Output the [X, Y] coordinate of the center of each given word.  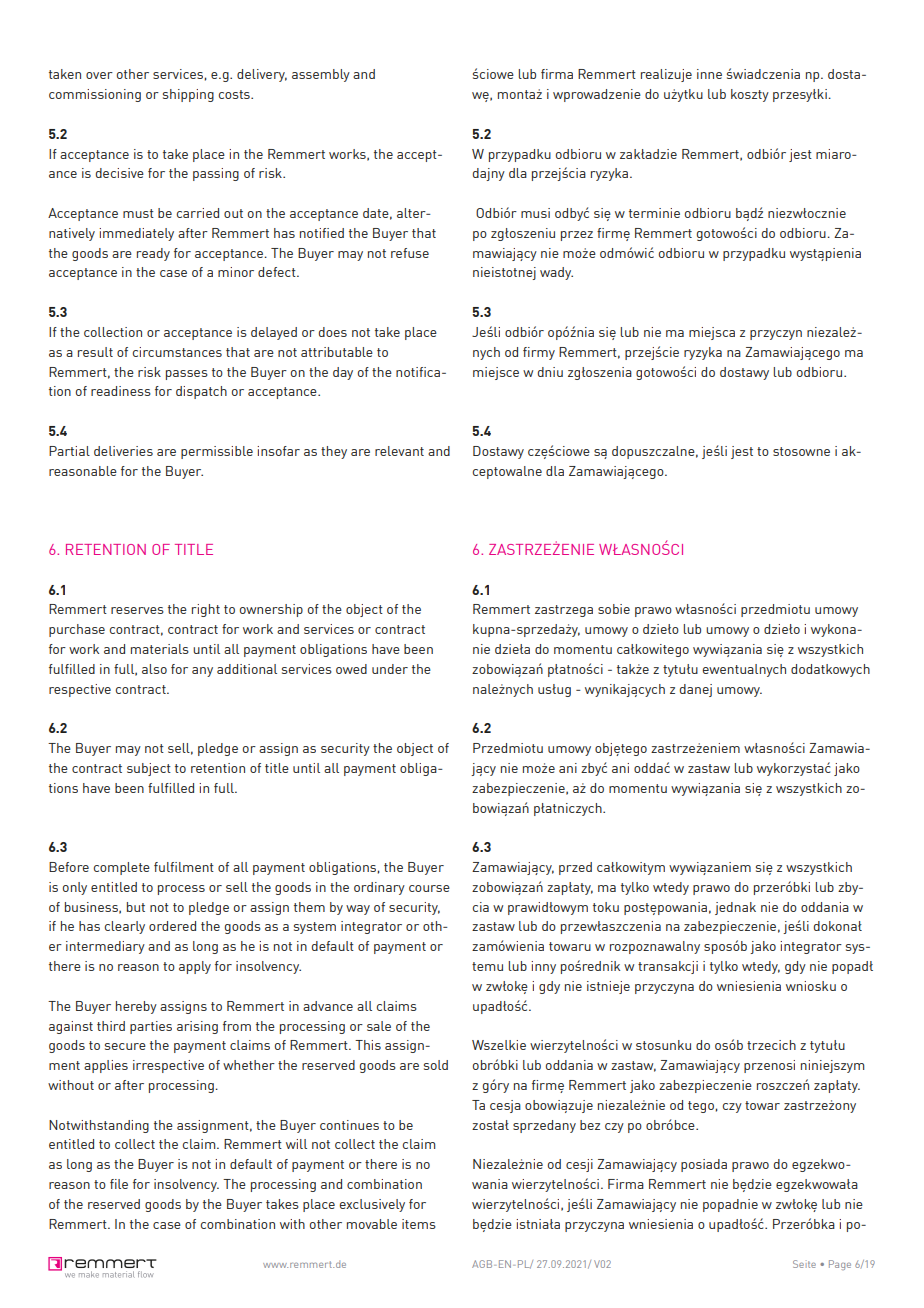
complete [121, 868]
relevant [399, 451]
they [334, 452]
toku [606, 907]
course [429, 888]
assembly [321, 75]
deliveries [123, 451]
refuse [410, 253]
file [119, 1184]
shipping [188, 95]
